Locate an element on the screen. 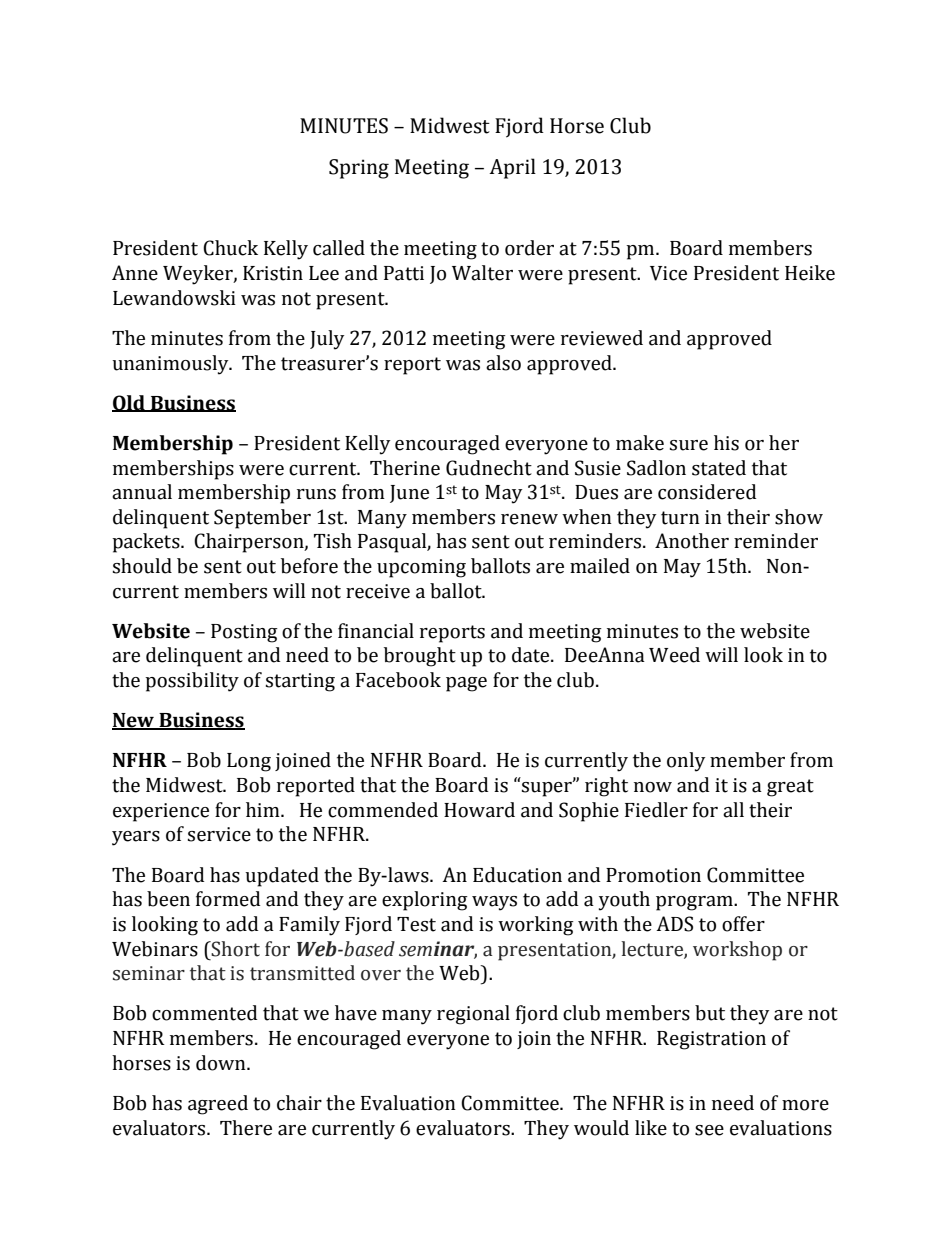 The height and width of the screenshot is (1233, 952). order is located at coordinates (529, 248).
